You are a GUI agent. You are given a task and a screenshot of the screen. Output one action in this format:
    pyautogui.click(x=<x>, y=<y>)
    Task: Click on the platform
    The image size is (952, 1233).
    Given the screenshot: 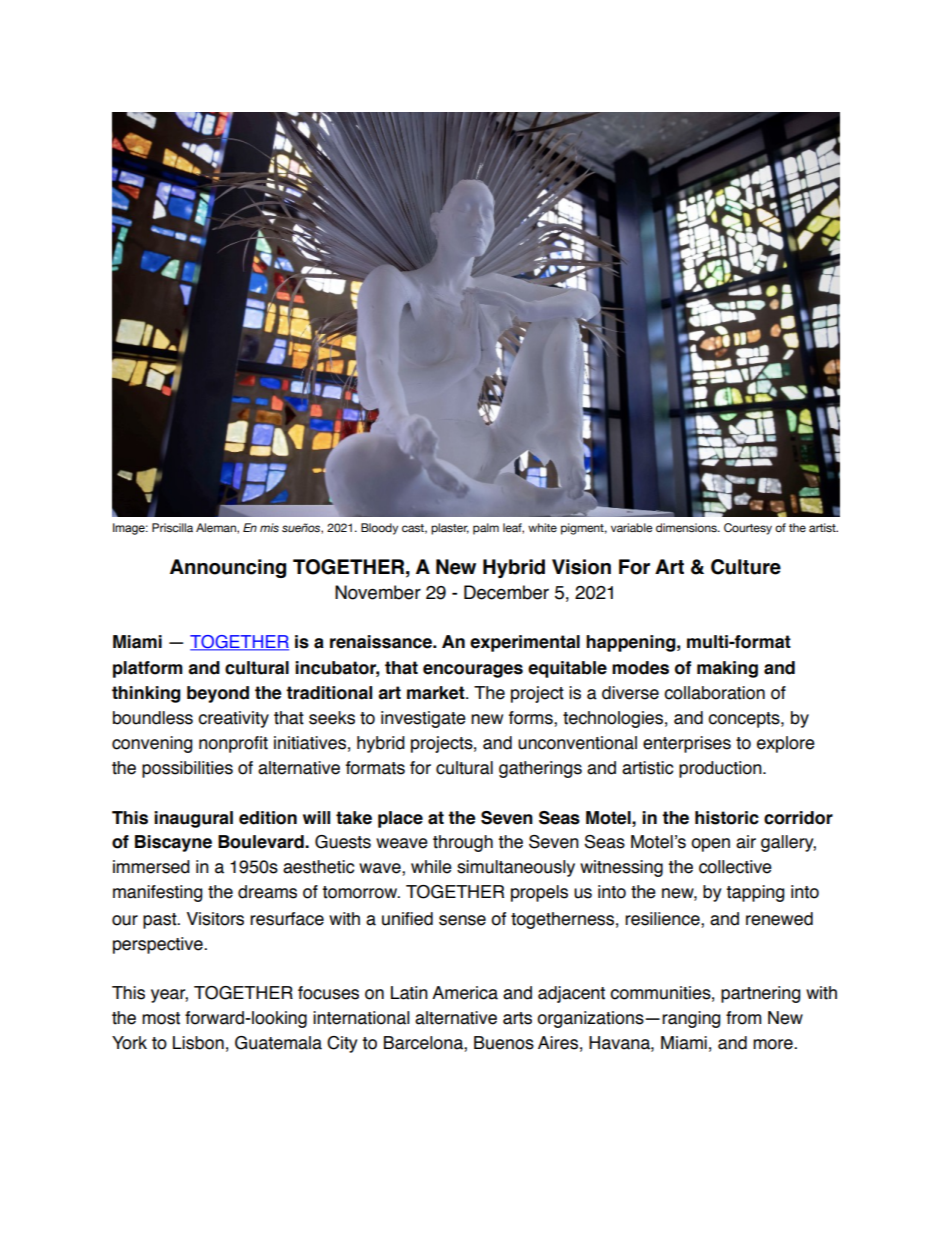 What is the action you would take?
    pyautogui.click(x=148, y=669)
